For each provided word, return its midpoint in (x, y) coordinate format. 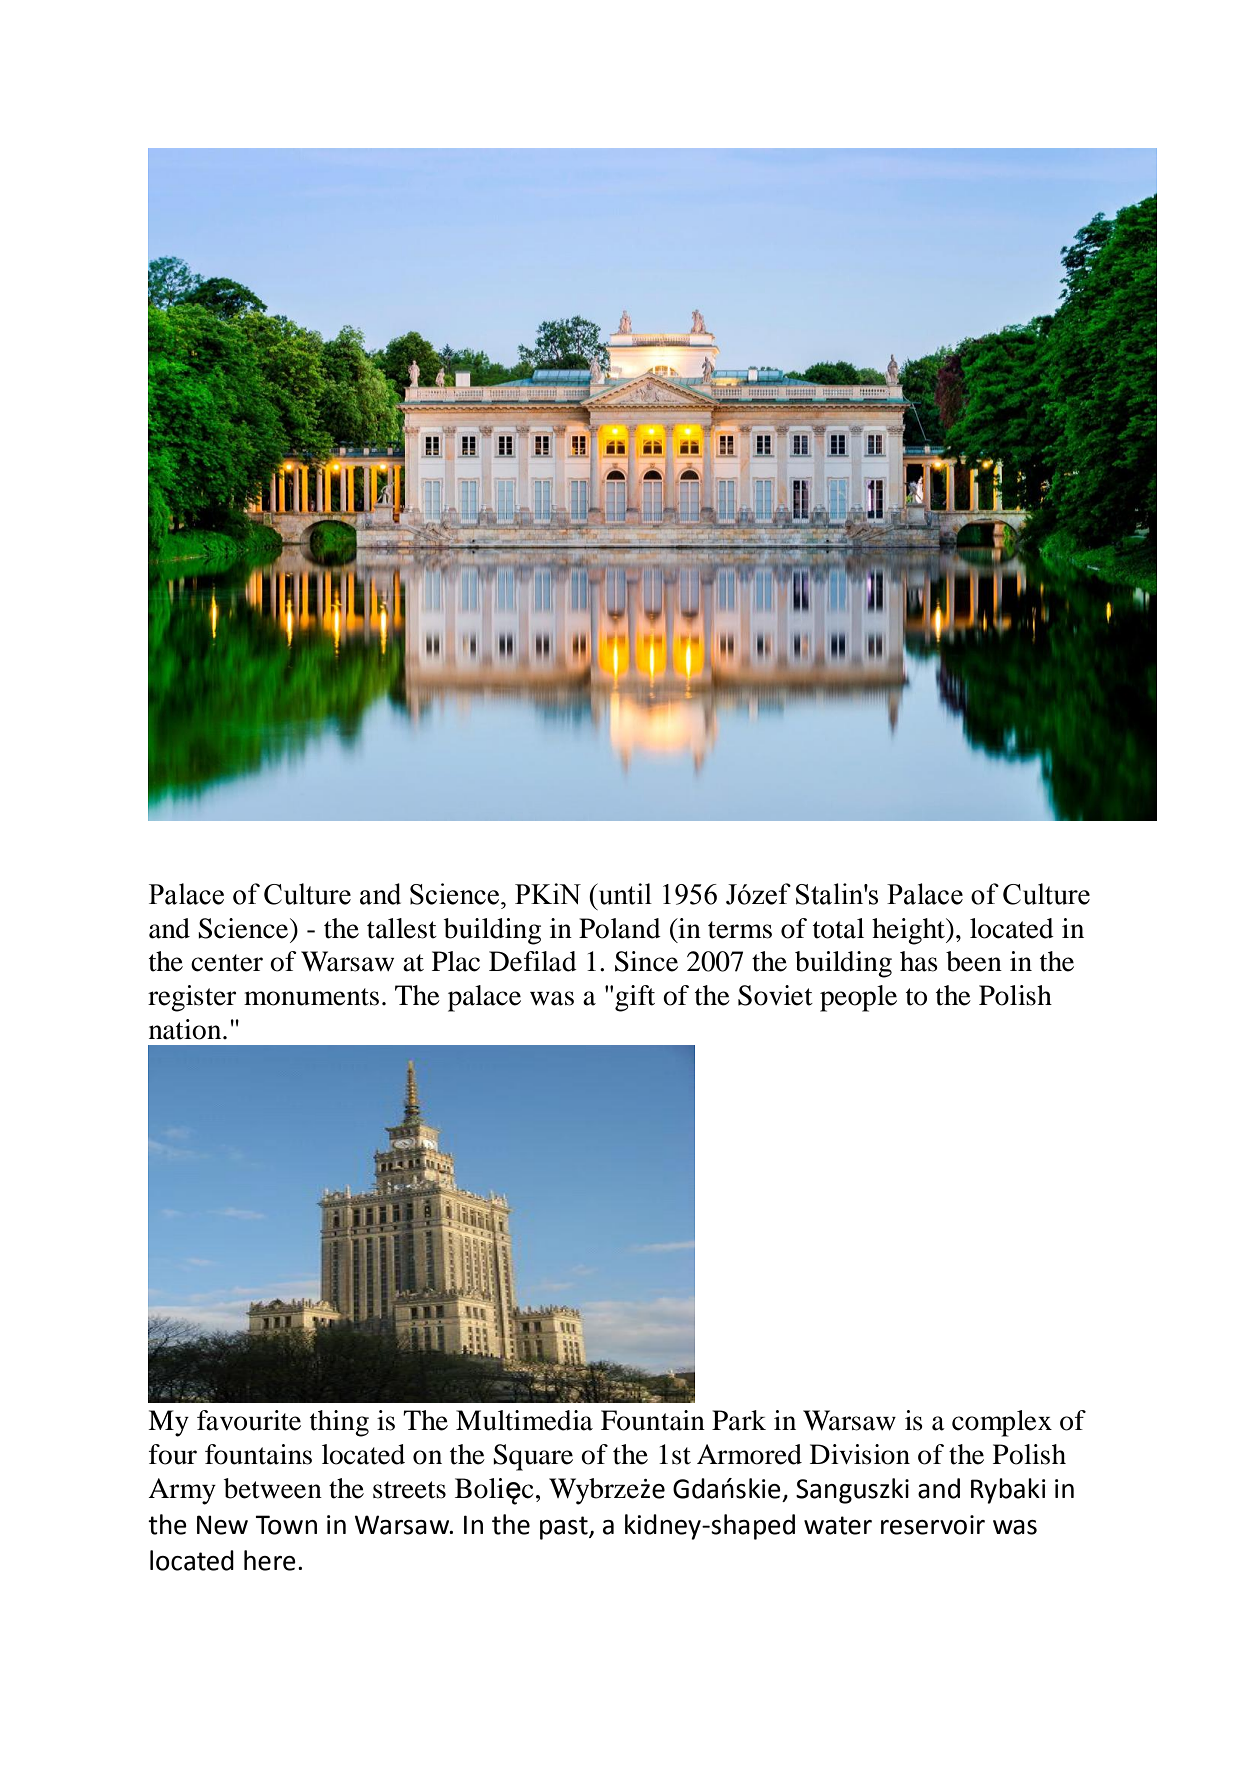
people (858, 998)
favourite (249, 1420)
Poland (620, 928)
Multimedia (524, 1420)
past (565, 1528)
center (227, 963)
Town (286, 1525)
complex (1002, 1423)
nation (186, 1029)
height (909, 931)
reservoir (933, 1525)
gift (635, 998)
